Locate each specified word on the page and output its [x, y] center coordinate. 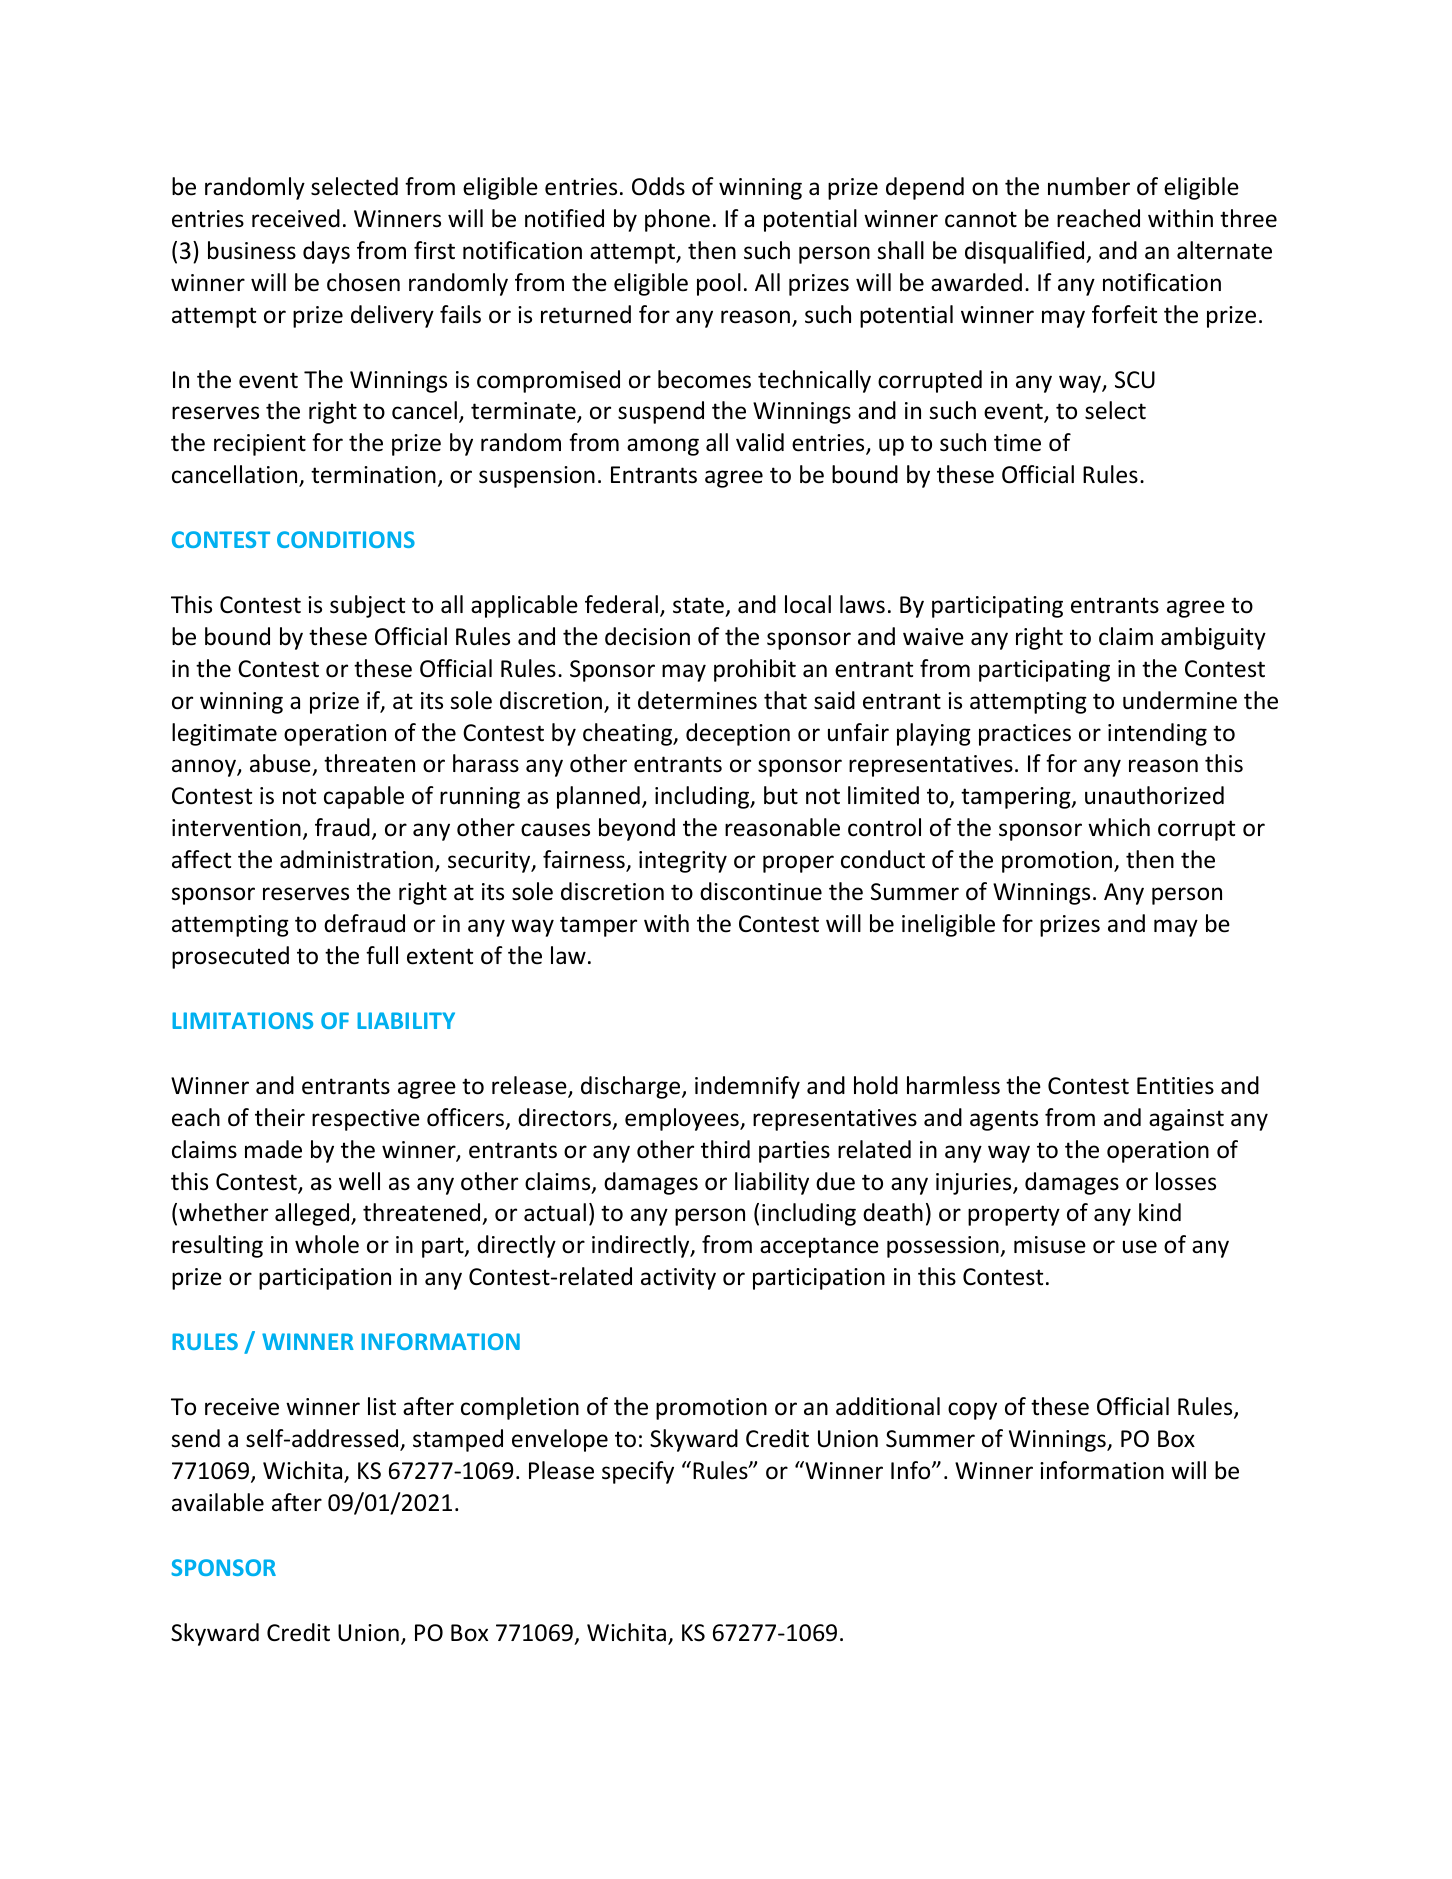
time [1017, 443]
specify [638, 1472]
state [698, 605]
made [273, 1149]
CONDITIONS [346, 539]
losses [1186, 1181]
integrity [683, 862]
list [382, 1406]
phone [677, 220]
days [326, 252]
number [1089, 186]
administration [356, 859]
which [1119, 827]
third [725, 1149]
